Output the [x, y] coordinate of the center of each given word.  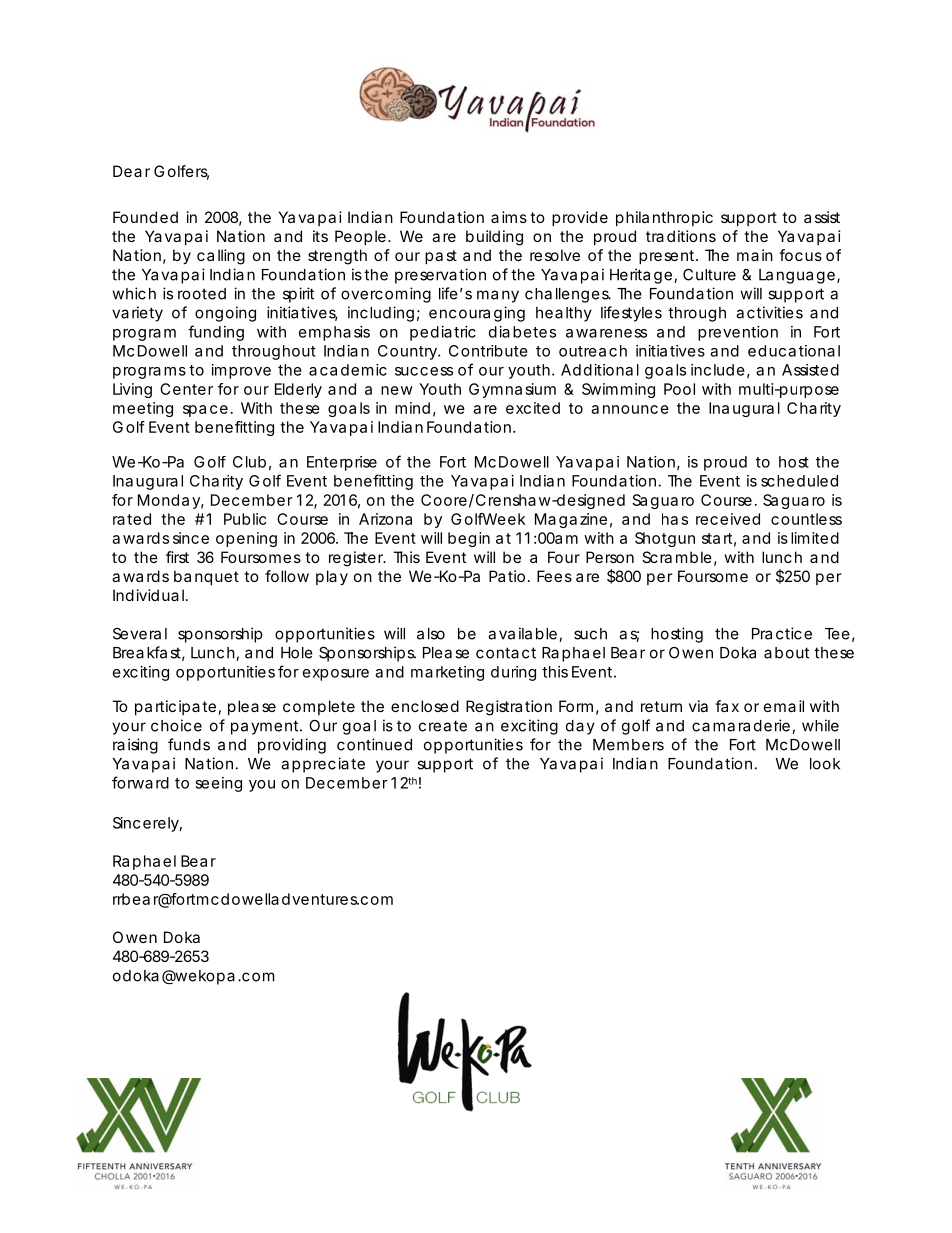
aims [509, 217]
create [443, 726]
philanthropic [664, 218]
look [825, 764]
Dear [131, 171]
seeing [218, 784]
